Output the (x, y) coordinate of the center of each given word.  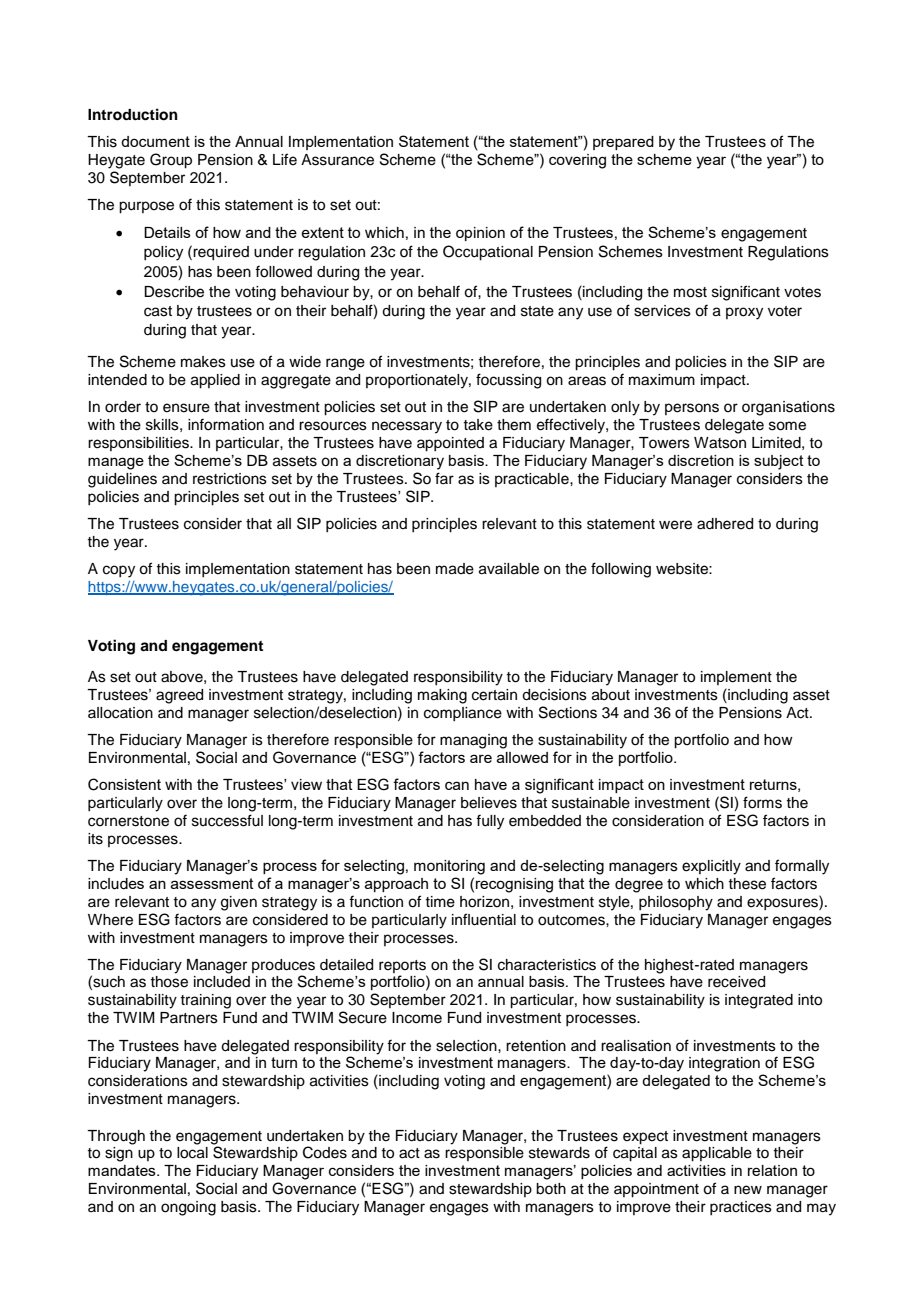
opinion (480, 234)
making (442, 696)
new (748, 1190)
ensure (186, 408)
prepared (623, 143)
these (747, 884)
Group (171, 161)
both (551, 1189)
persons (692, 409)
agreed (179, 696)
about (611, 695)
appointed (450, 444)
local (192, 1153)
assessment (212, 883)
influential (484, 919)
